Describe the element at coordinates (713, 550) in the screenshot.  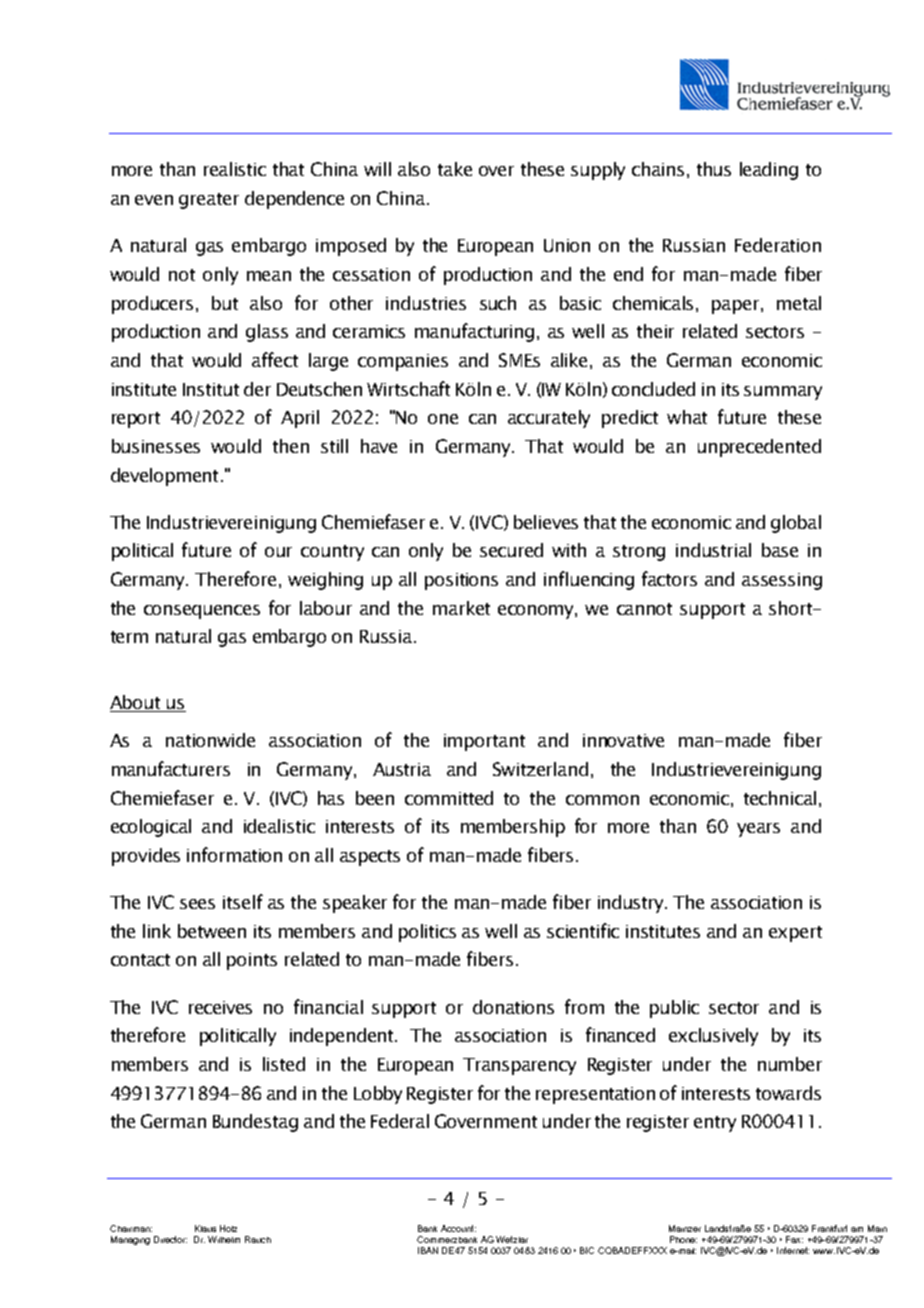
I see `industrial` at that location.
